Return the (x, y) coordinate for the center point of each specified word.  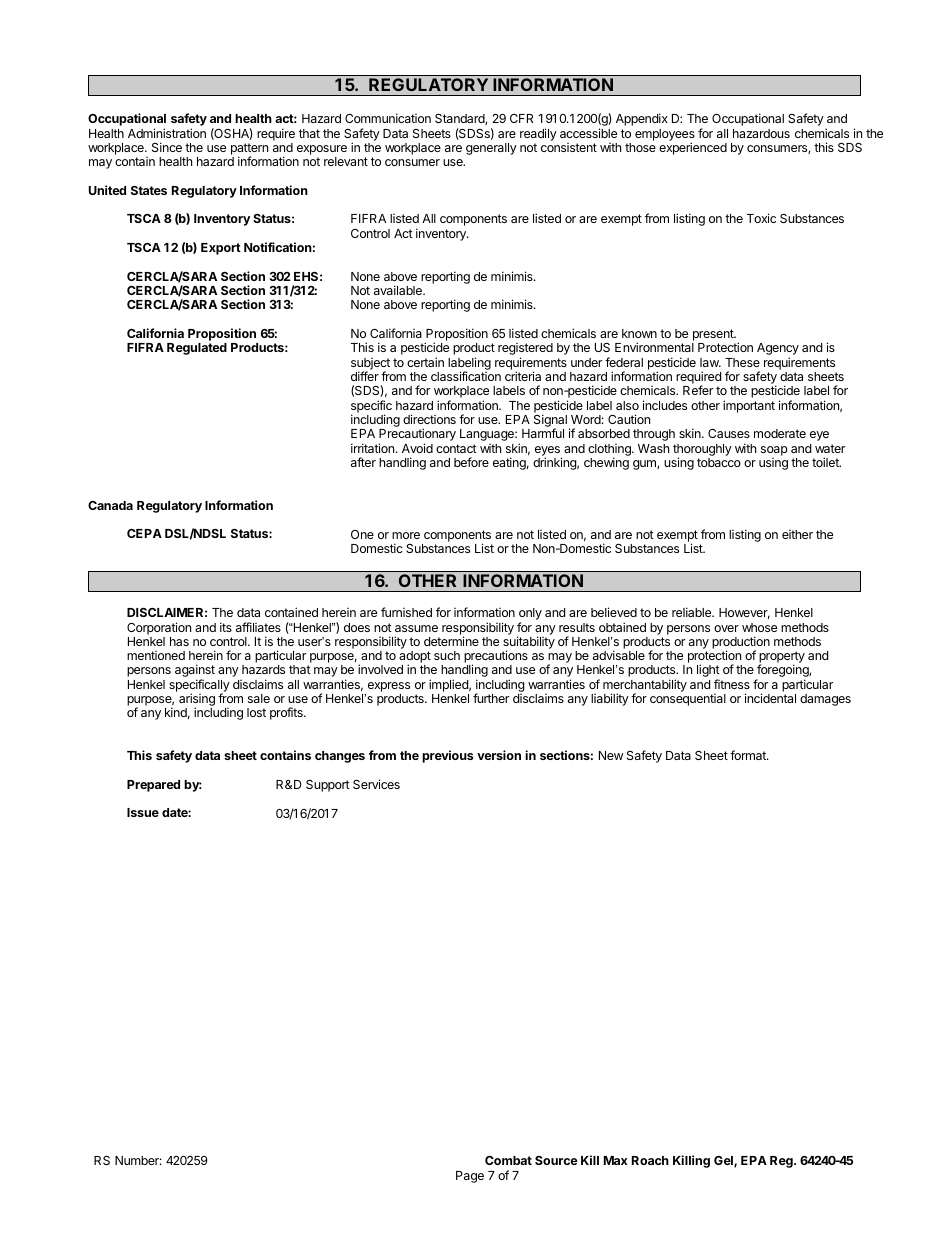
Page (470, 1177)
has (179, 641)
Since (167, 147)
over (726, 628)
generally (491, 149)
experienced (693, 148)
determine (451, 641)
